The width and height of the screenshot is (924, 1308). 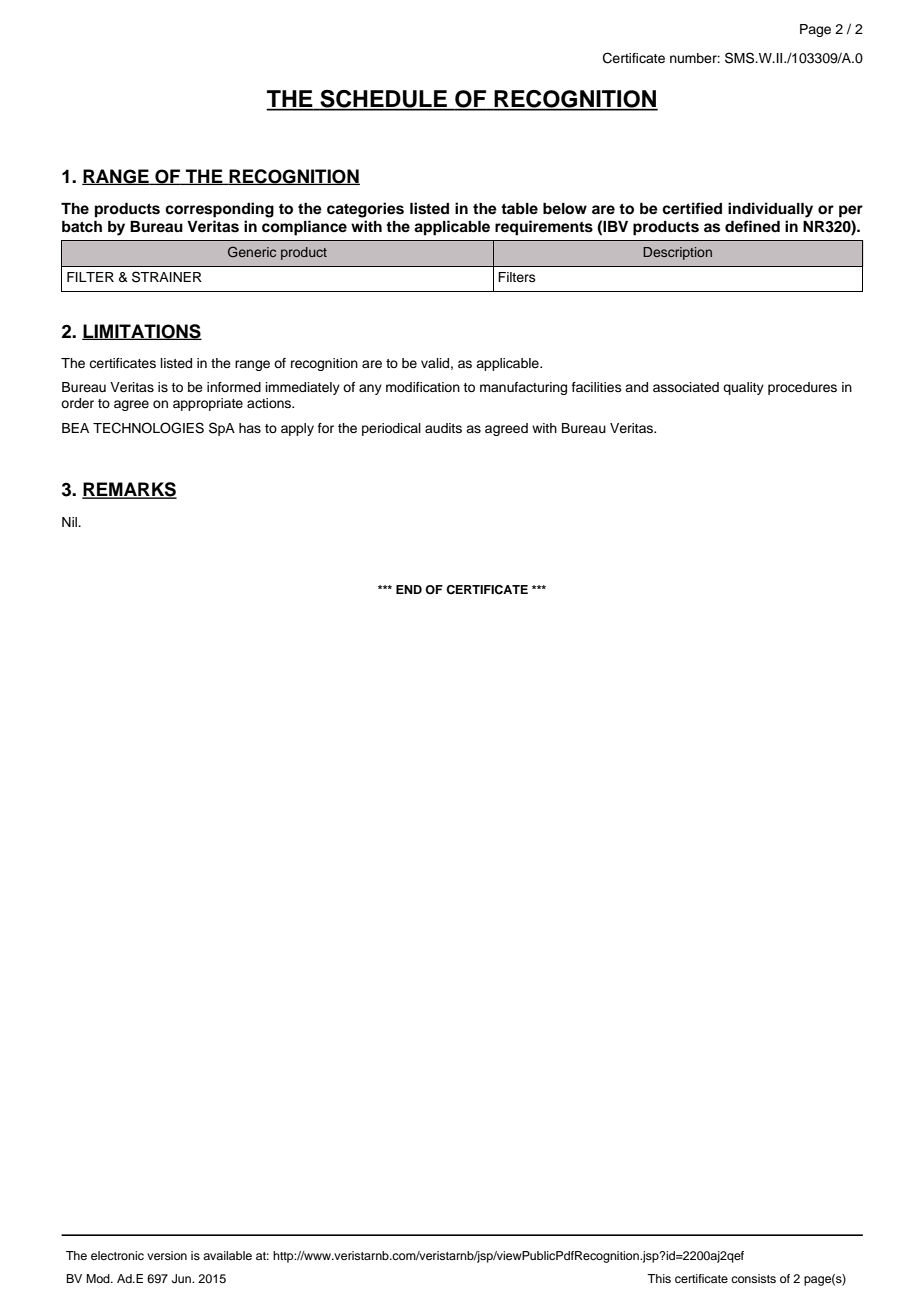 What do you see at coordinates (219, 210) in the screenshot?
I see `corresponding` at bounding box center [219, 210].
